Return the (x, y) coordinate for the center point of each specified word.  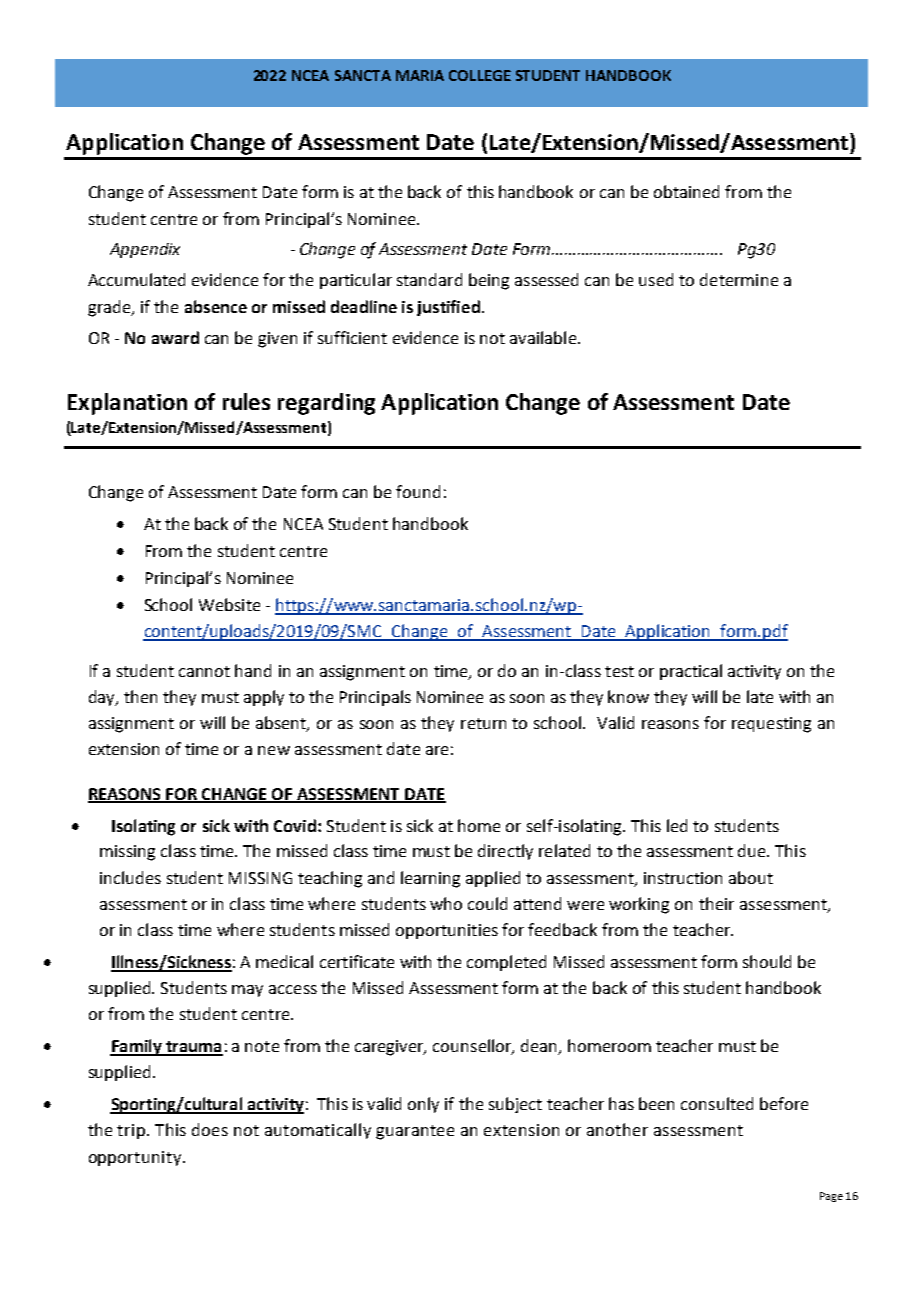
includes (130, 877)
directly (505, 852)
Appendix (145, 250)
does (210, 1129)
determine (739, 279)
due (753, 850)
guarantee (415, 1132)
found (418, 491)
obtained (686, 191)
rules (246, 401)
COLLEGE (480, 75)
